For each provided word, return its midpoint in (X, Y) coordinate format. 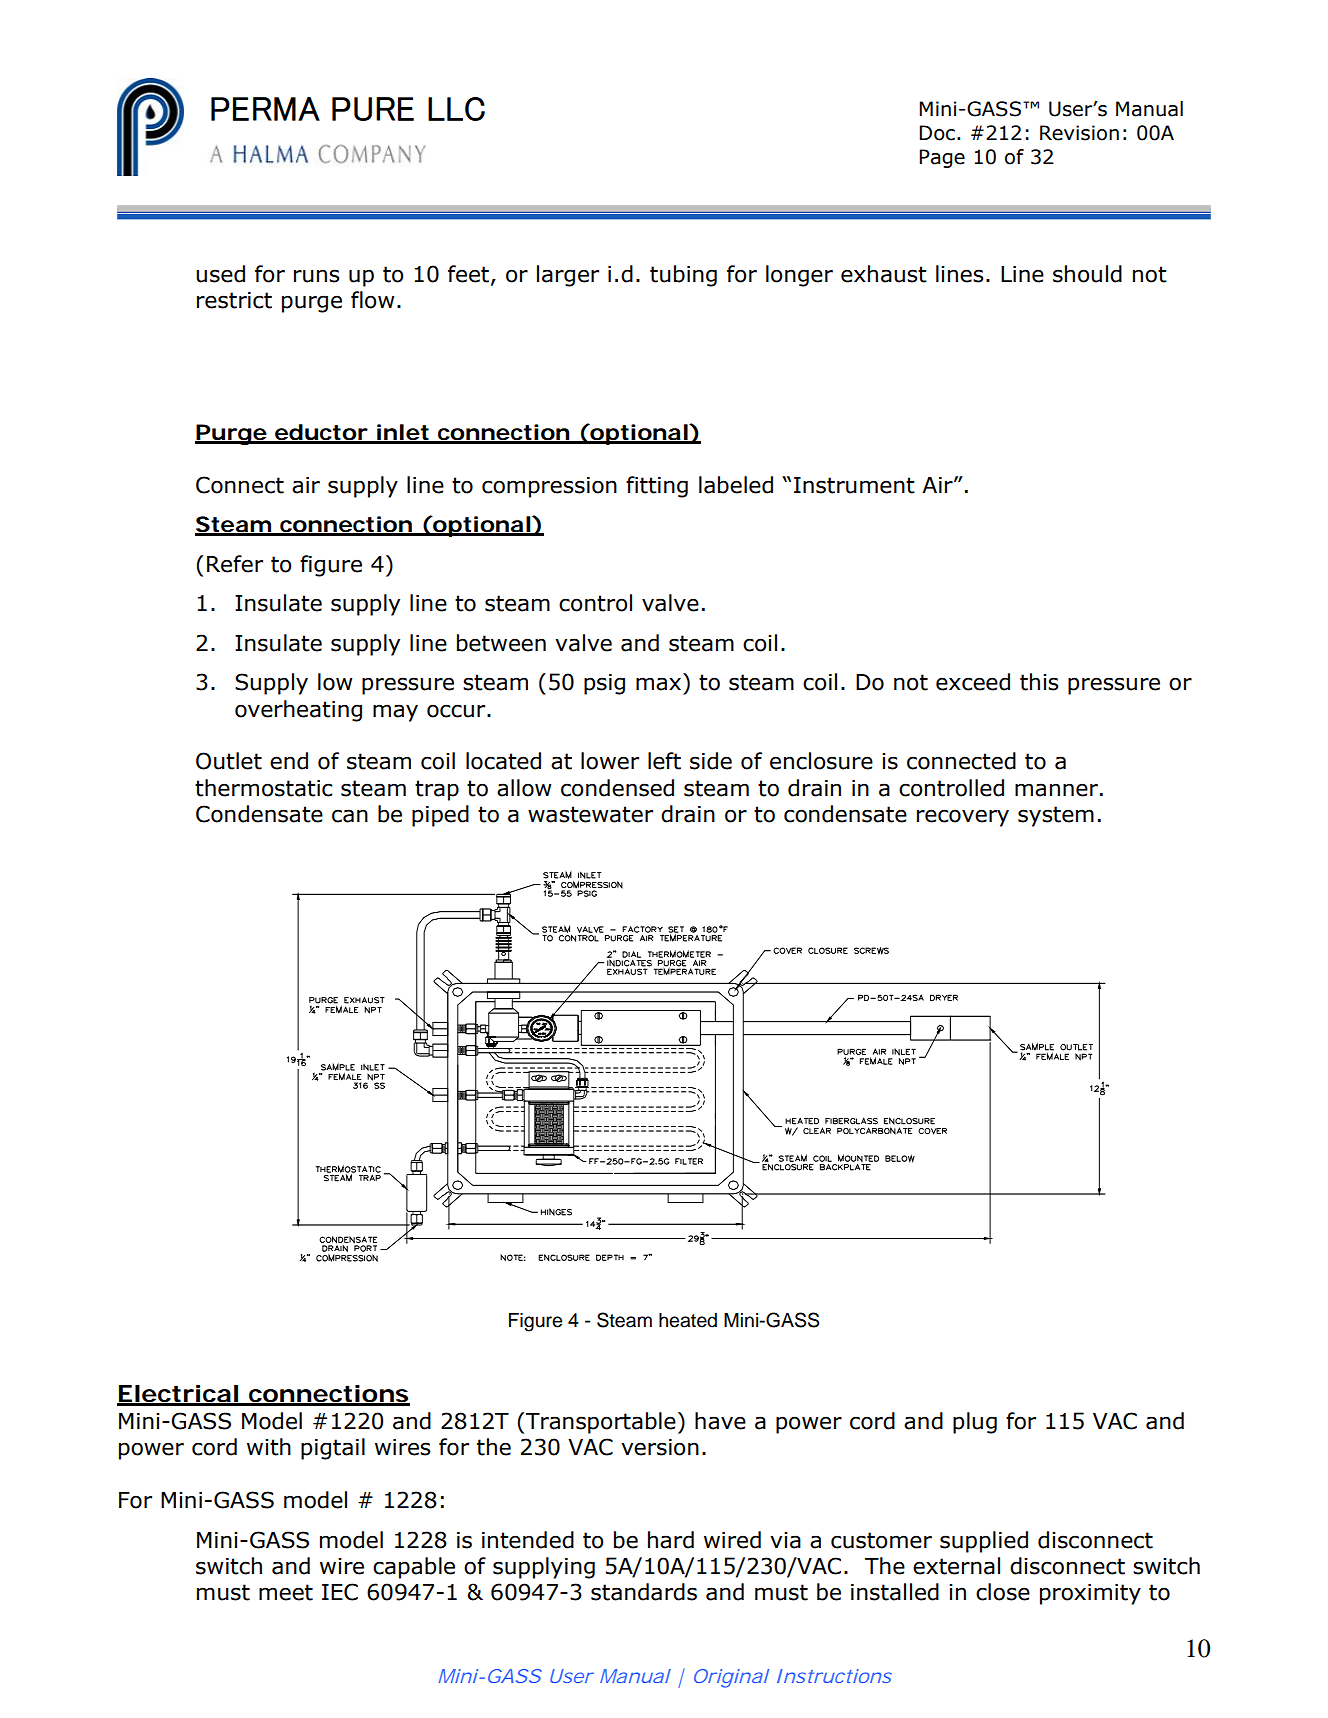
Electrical (178, 1395)
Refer (235, 564)
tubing (683, 276)
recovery (963, 818)
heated (688, 1320)
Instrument (854, 485)
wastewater (590, 814)
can (350, 816)
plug (975, 1423)
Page (942, 158)
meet (286, 1592)
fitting (657, 487)
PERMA (265, 109)
